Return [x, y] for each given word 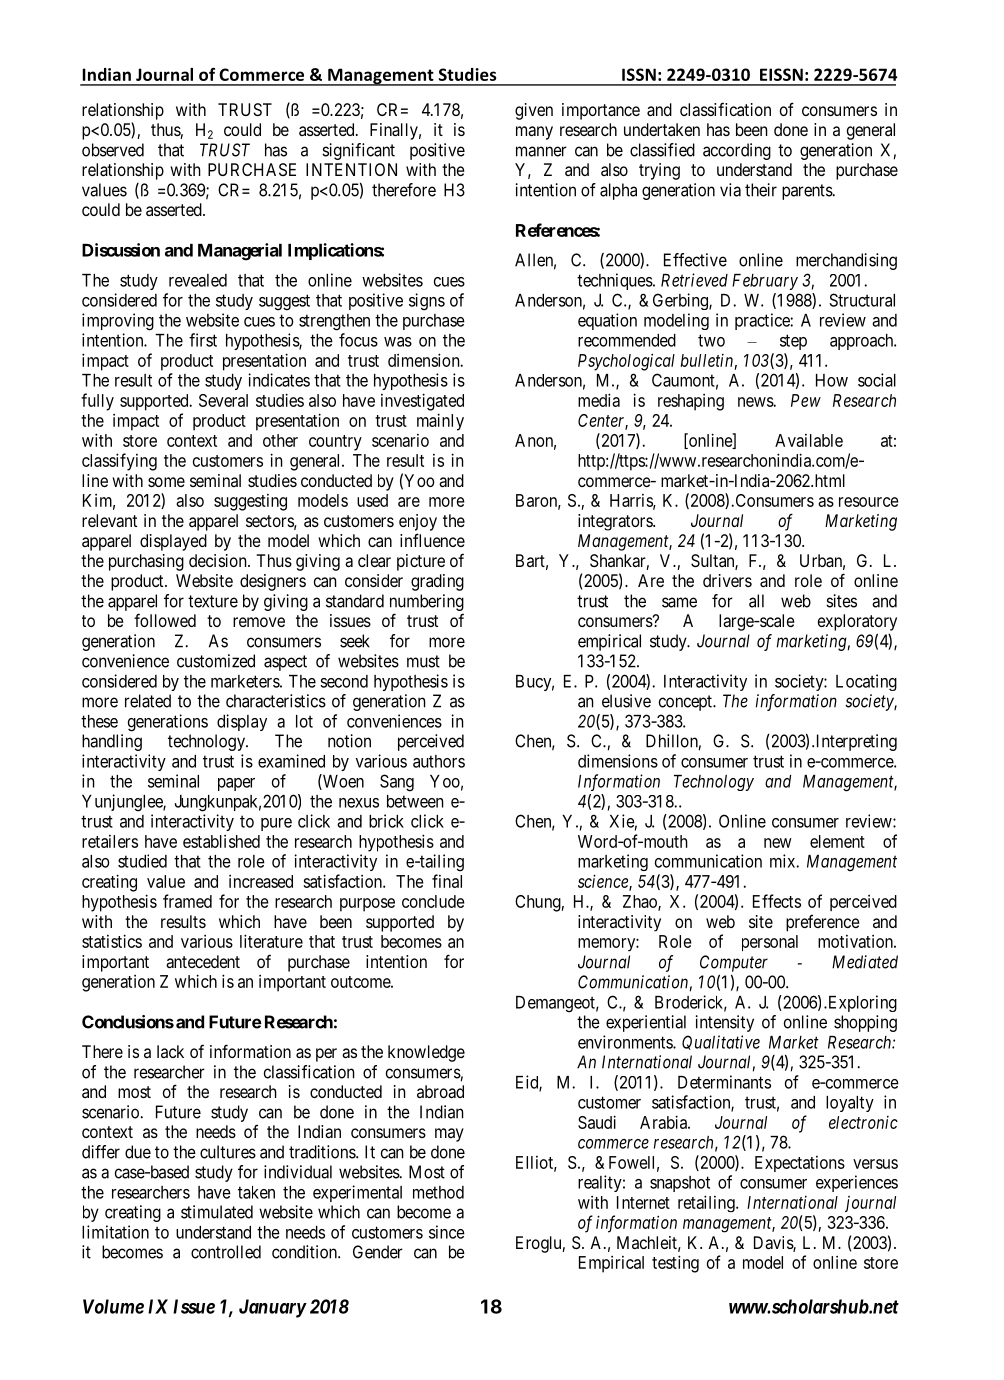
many [534, 133]
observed [113, 150]
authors [439, 761]
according [737, 151]
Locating [866, 682]
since [447, 1232]
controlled [226, 1252]
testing [675, 1264]
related [148, 701]
